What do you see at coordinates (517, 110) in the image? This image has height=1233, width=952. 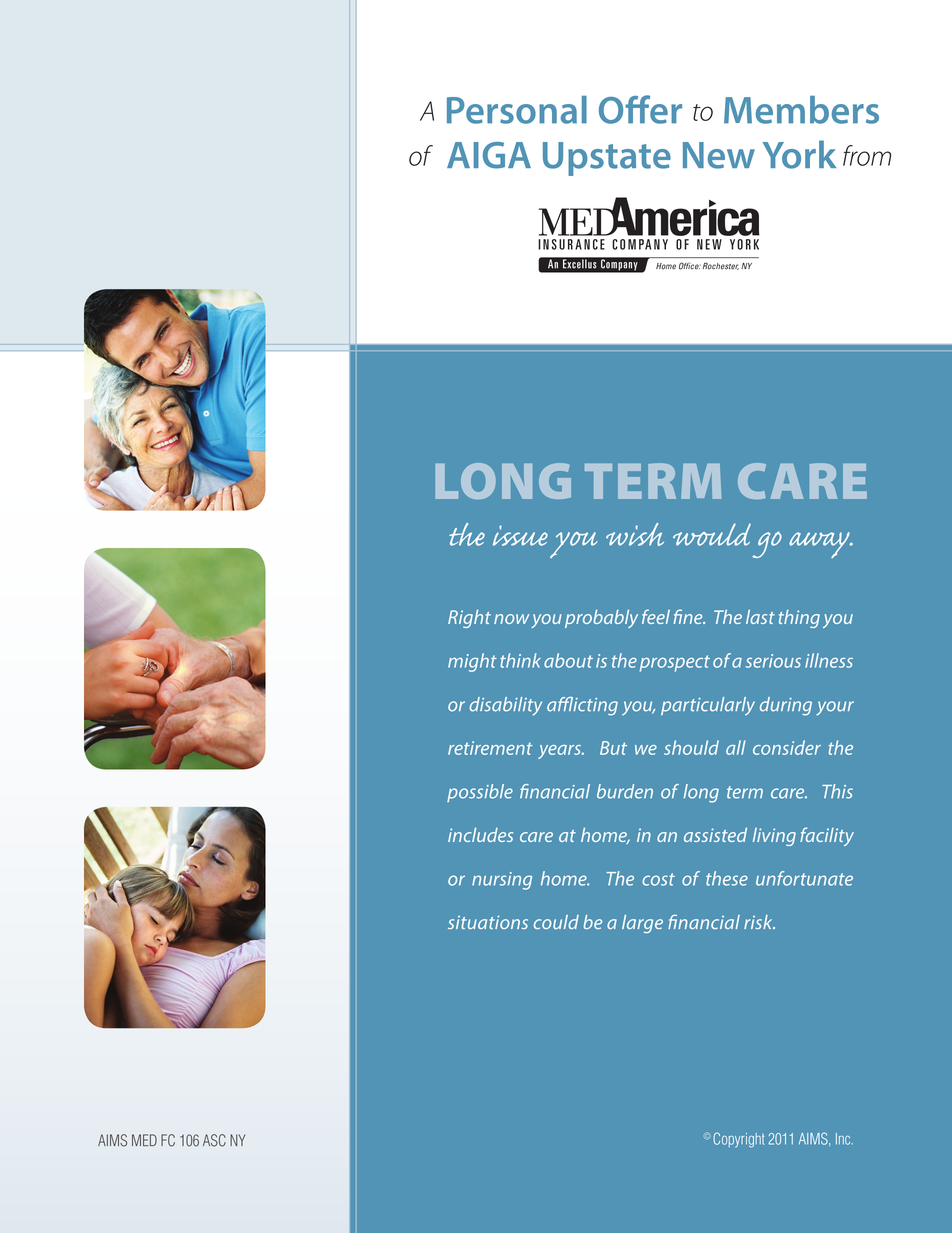 I see `Personal` at bounding box center [517, 110].
